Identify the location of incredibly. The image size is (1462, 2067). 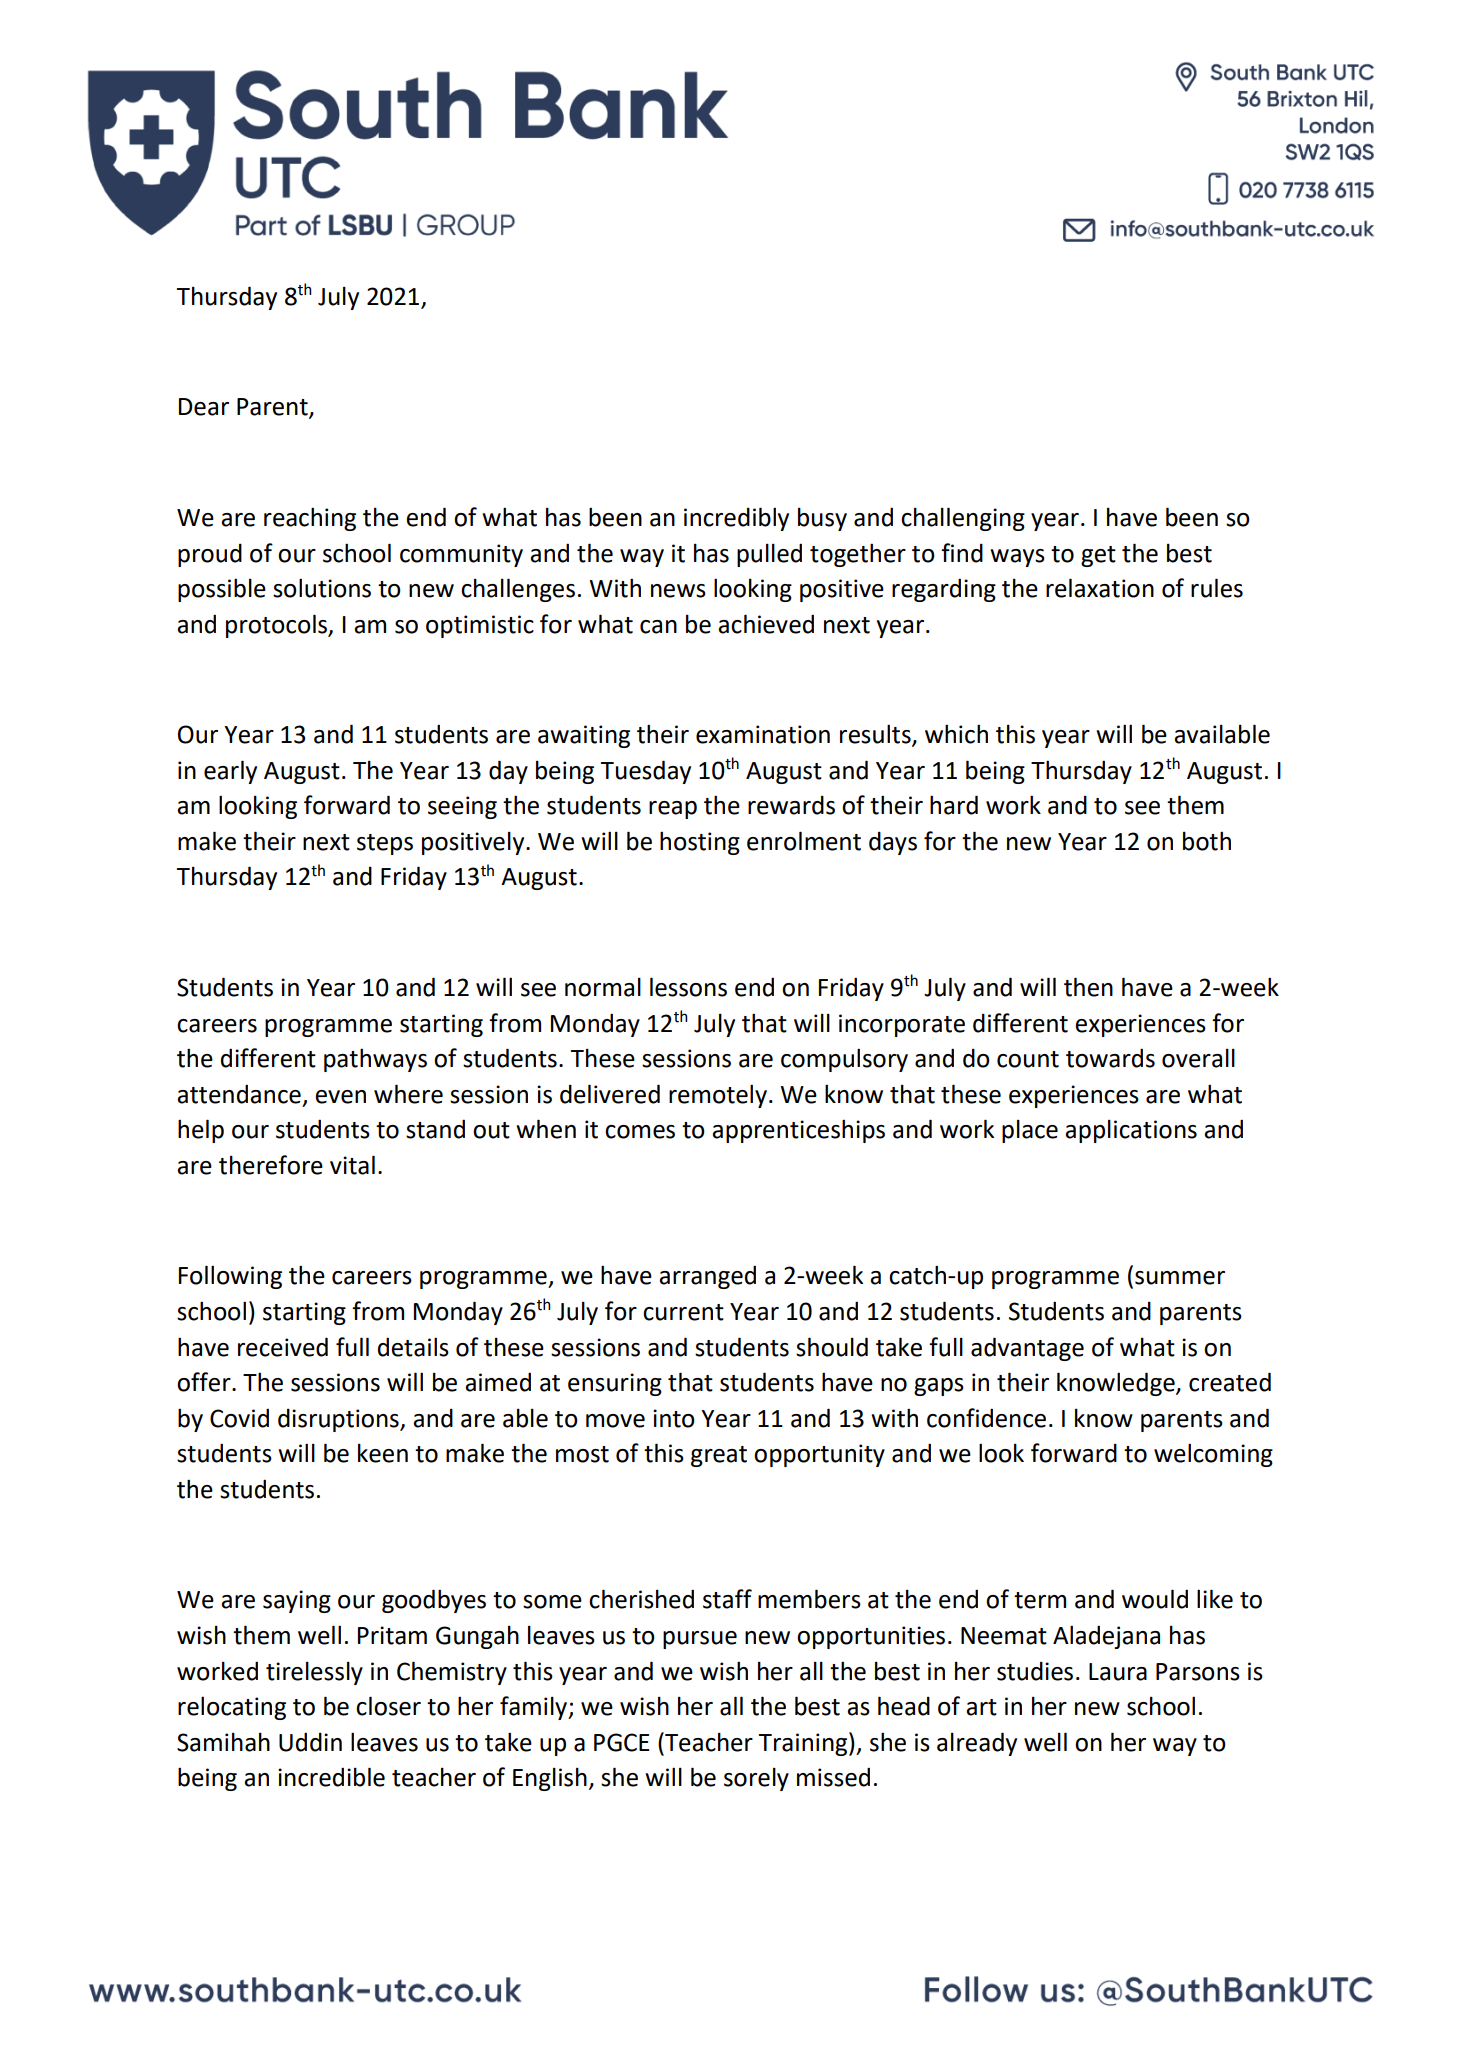
(736, 519).
